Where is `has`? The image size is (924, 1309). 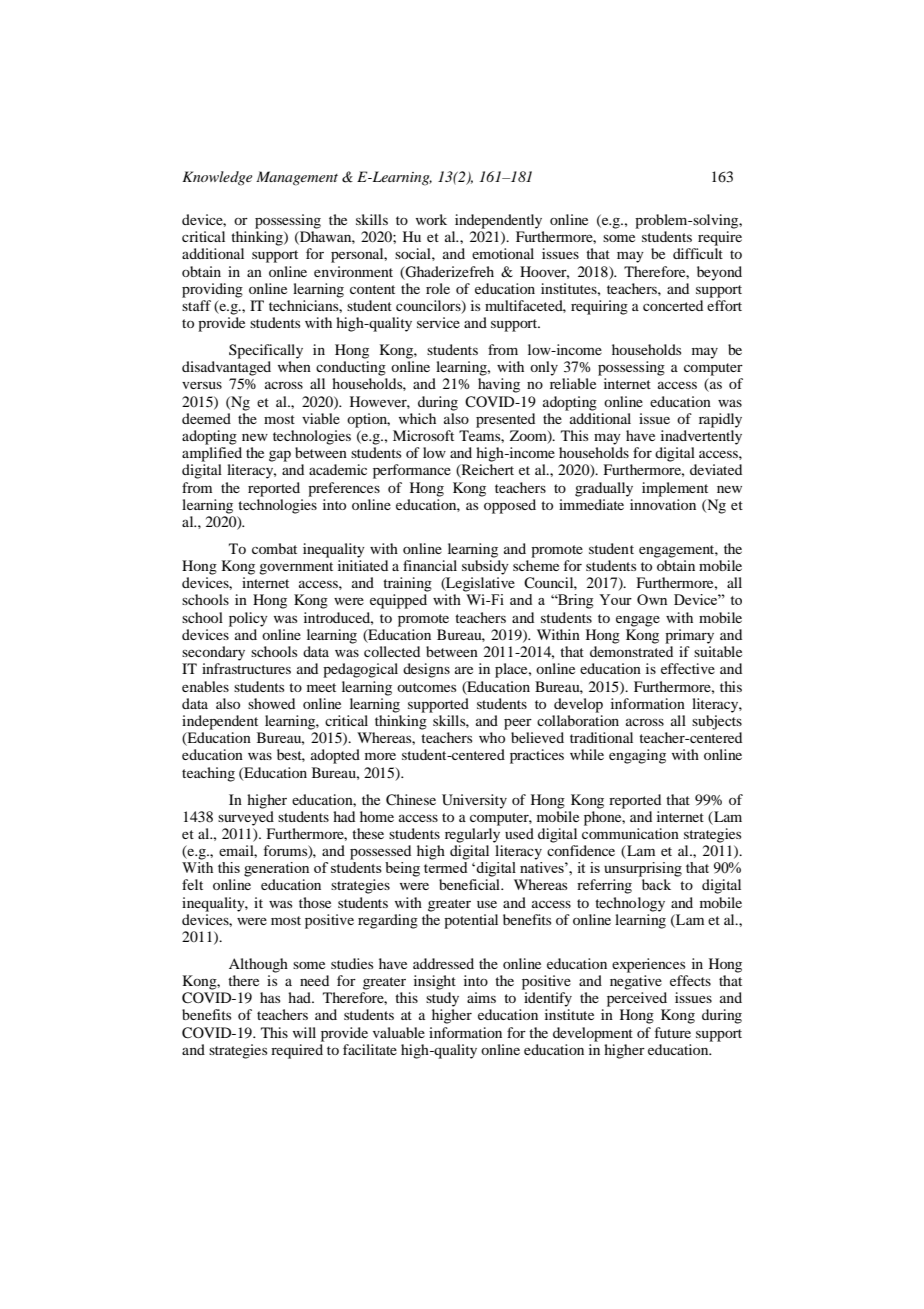
has is located at coordinates (270, 997).
